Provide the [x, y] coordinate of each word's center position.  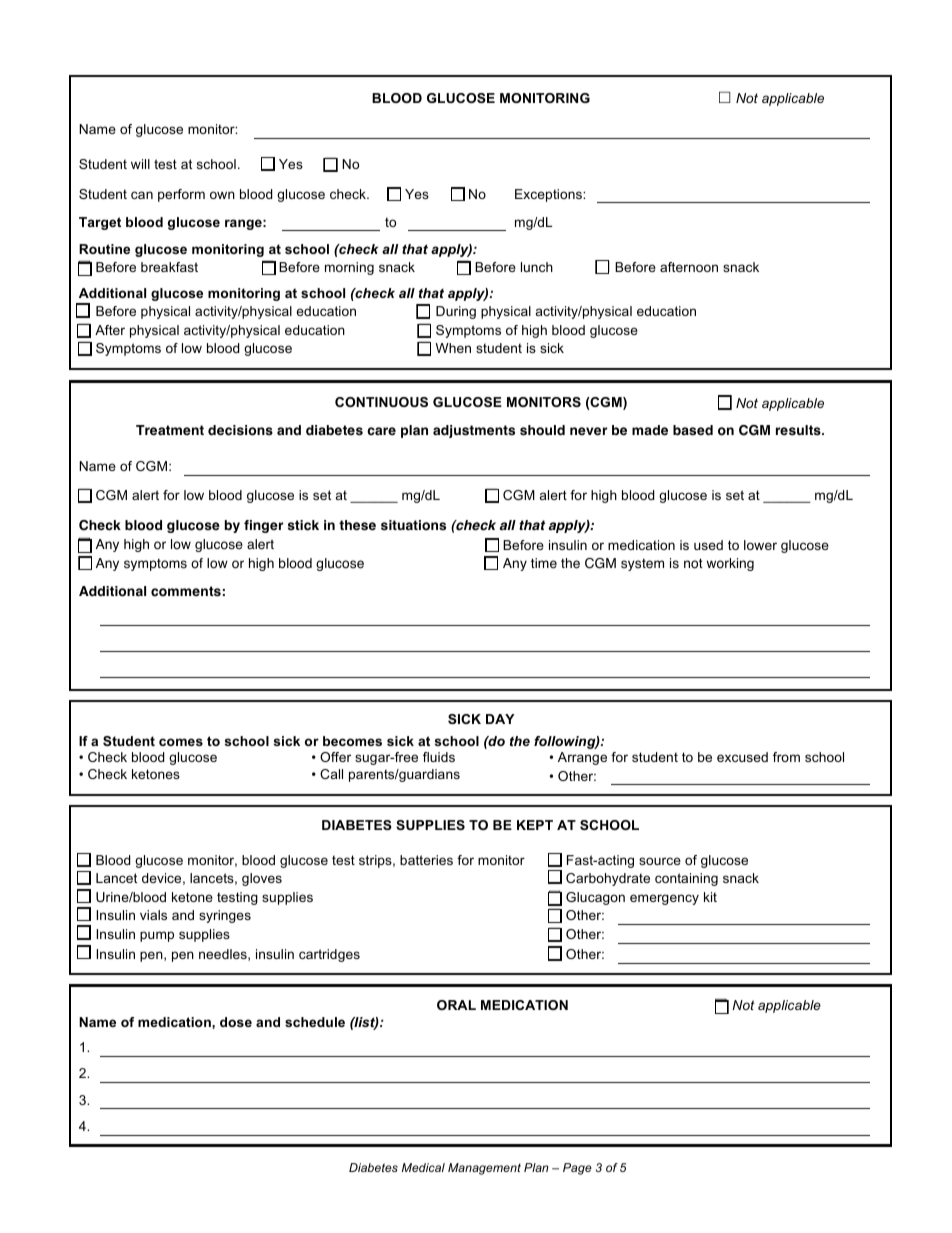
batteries [426, 860]
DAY [500, 719]
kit [710, 897]
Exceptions [549, 195]
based [693, 430]
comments [186, 591]
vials [153, 915]
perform [181, 195]
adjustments [474, 431]
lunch [537, 267]
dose [236, 1022]
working [730, 564]
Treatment [170, 430]
